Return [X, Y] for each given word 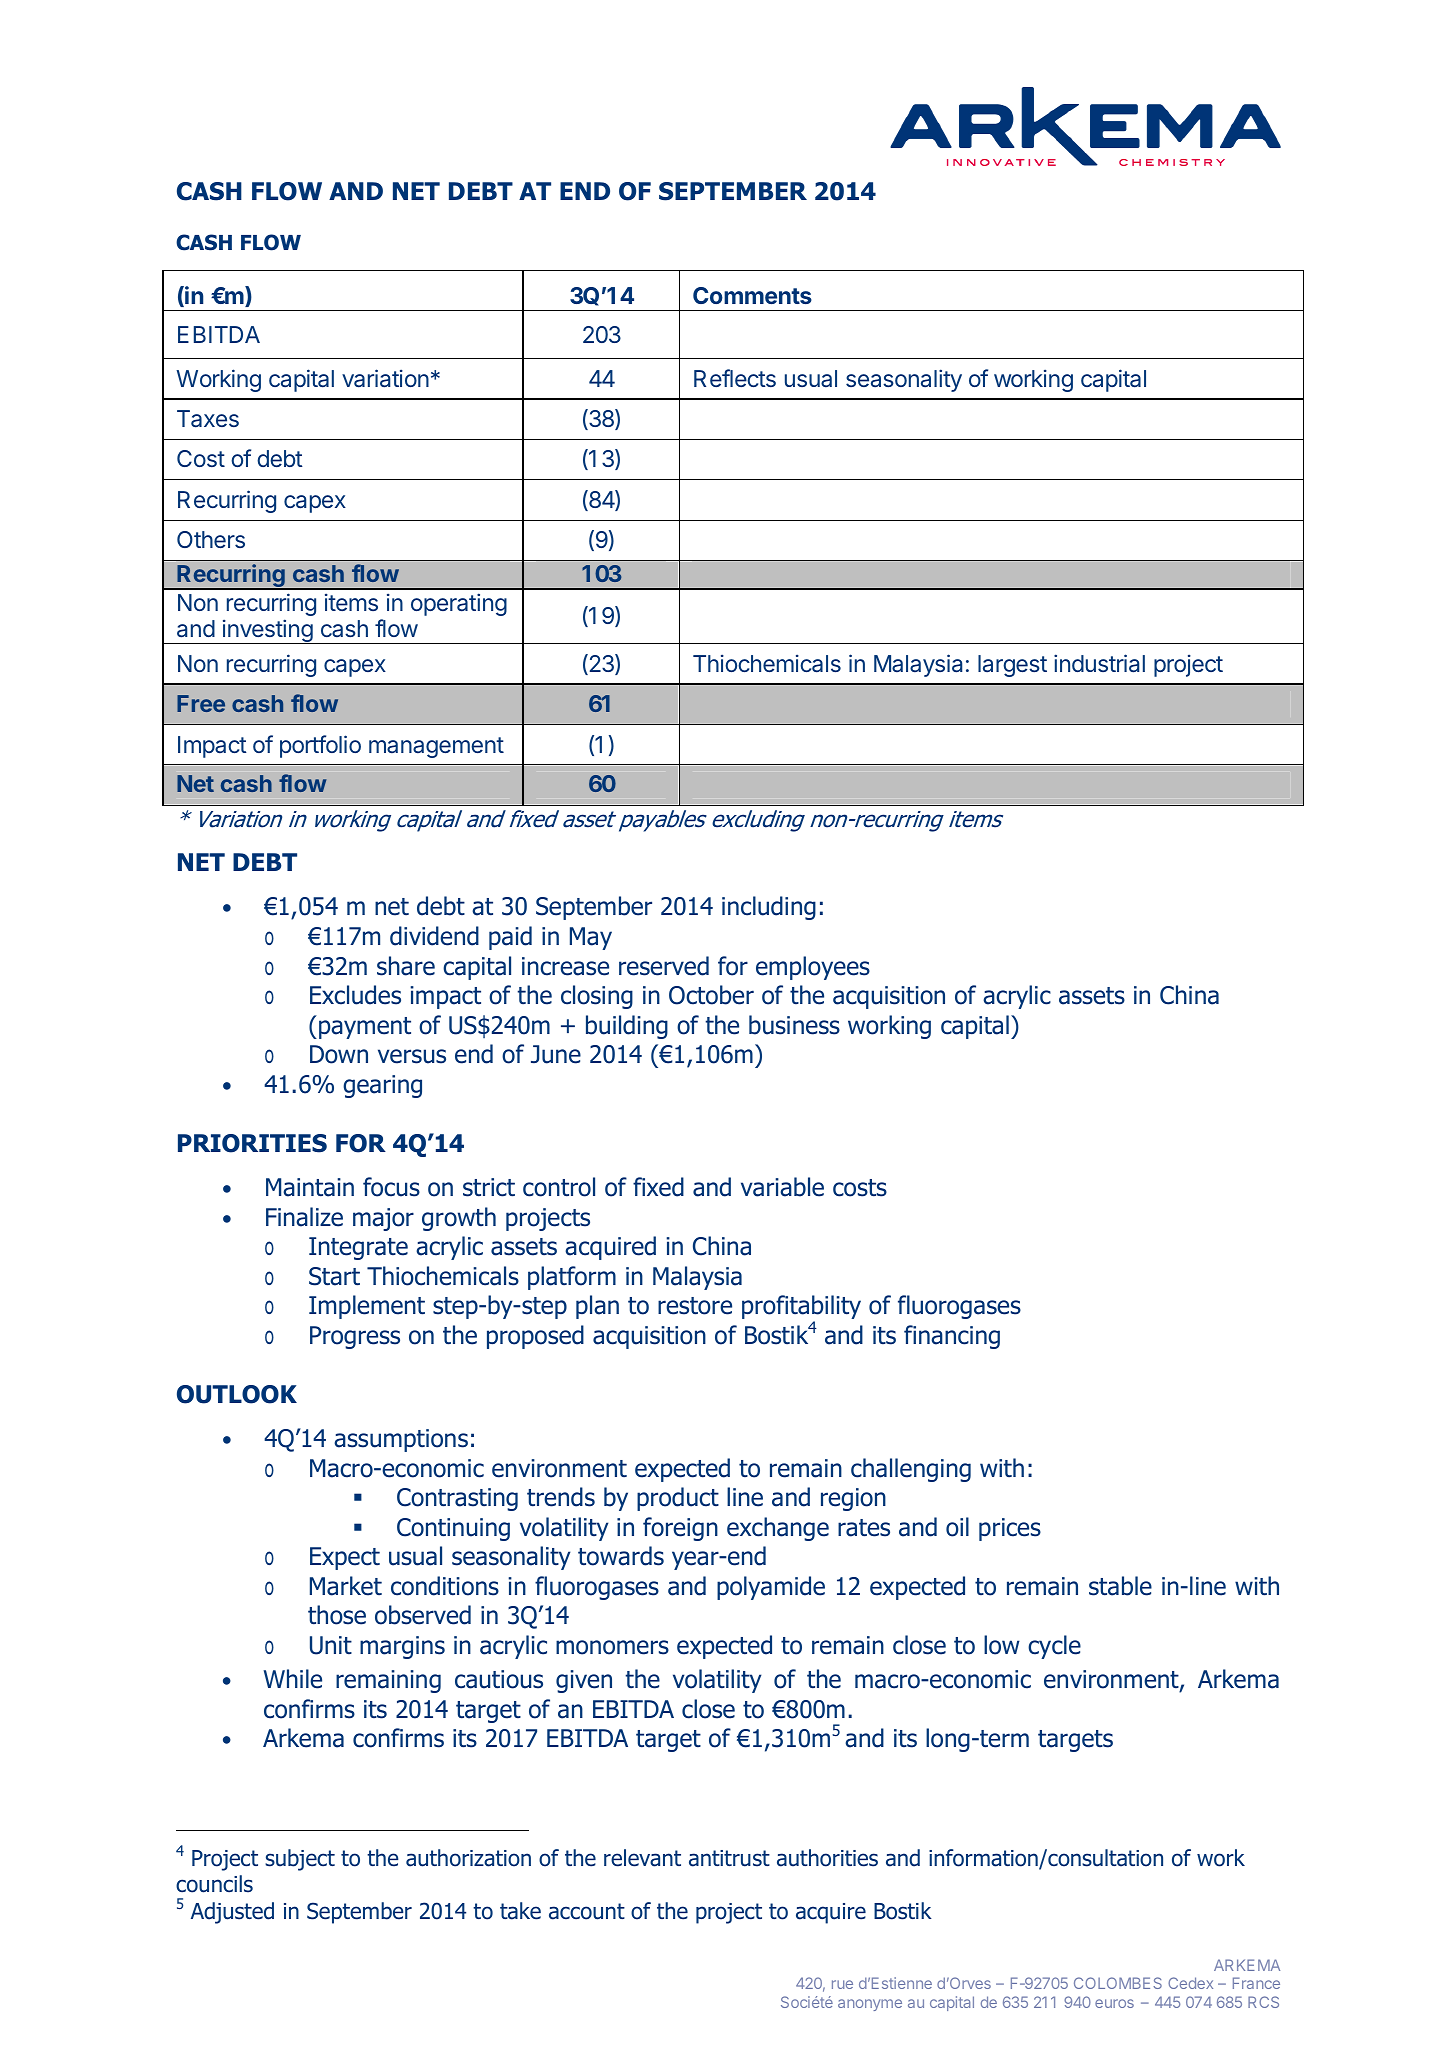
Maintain [310, 1187]
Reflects [735, 378]
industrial [1099, 663]
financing [952, 1337]
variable [782, 1187]
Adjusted [232, 1913]
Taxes [208, 419]
